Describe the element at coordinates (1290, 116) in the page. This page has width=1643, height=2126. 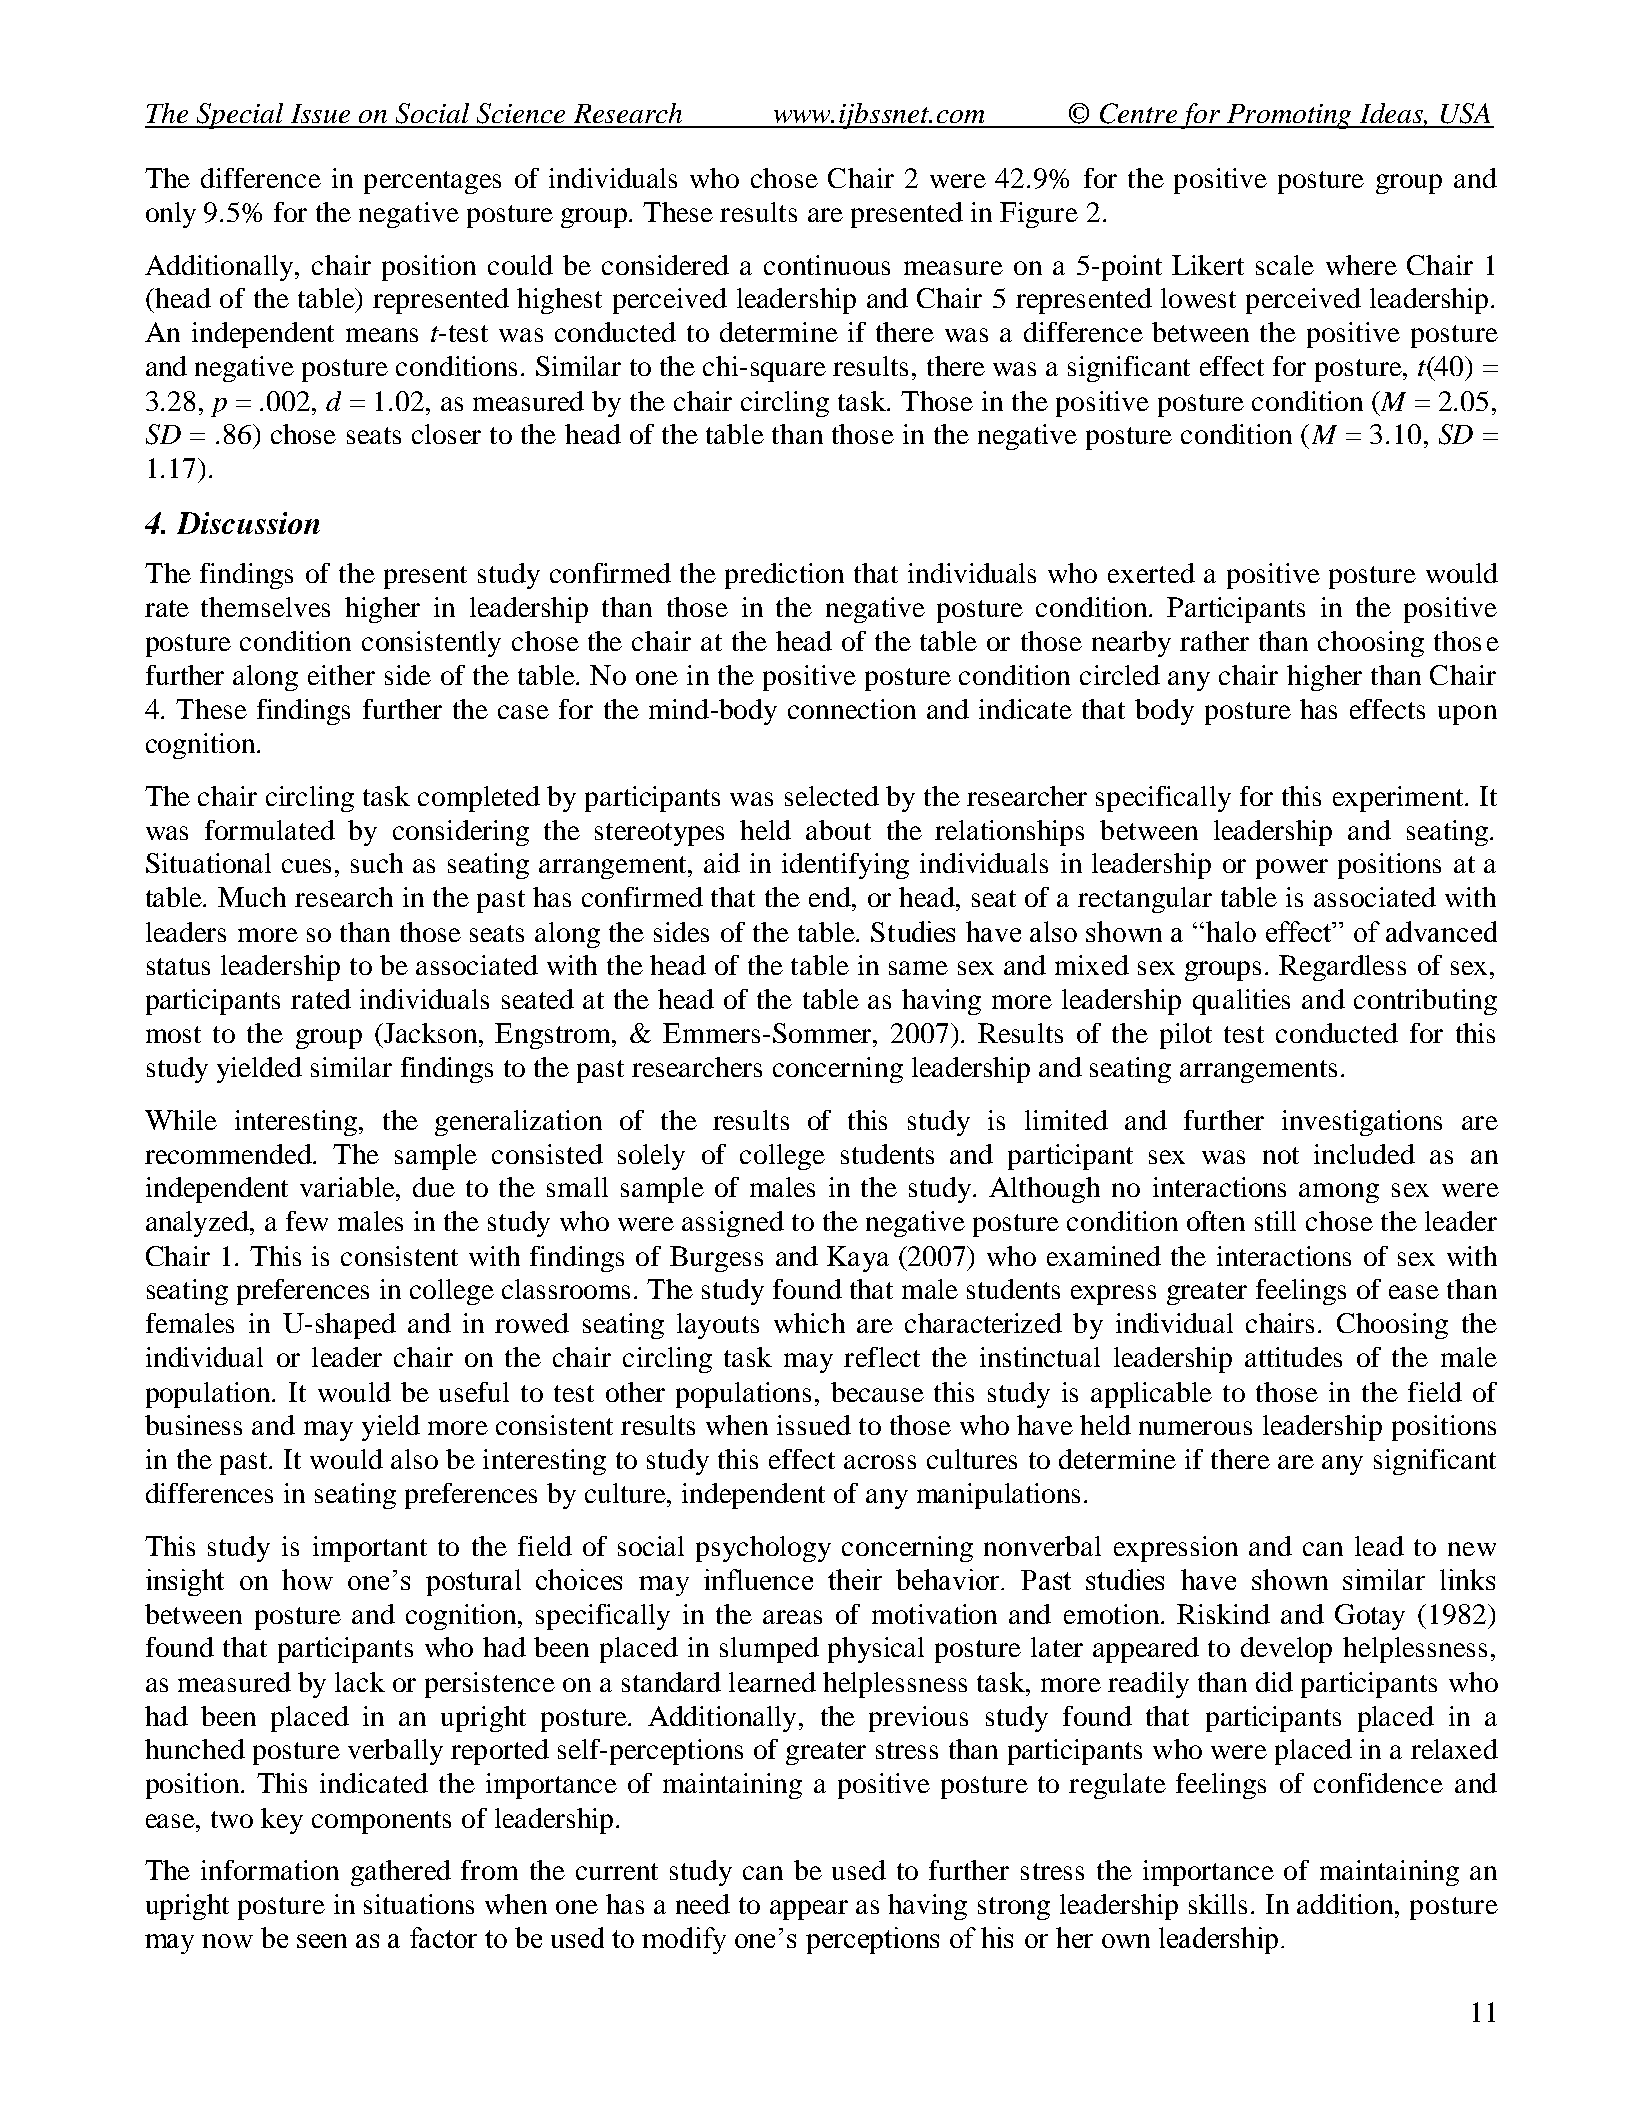
I see `Promoting` at that location.
